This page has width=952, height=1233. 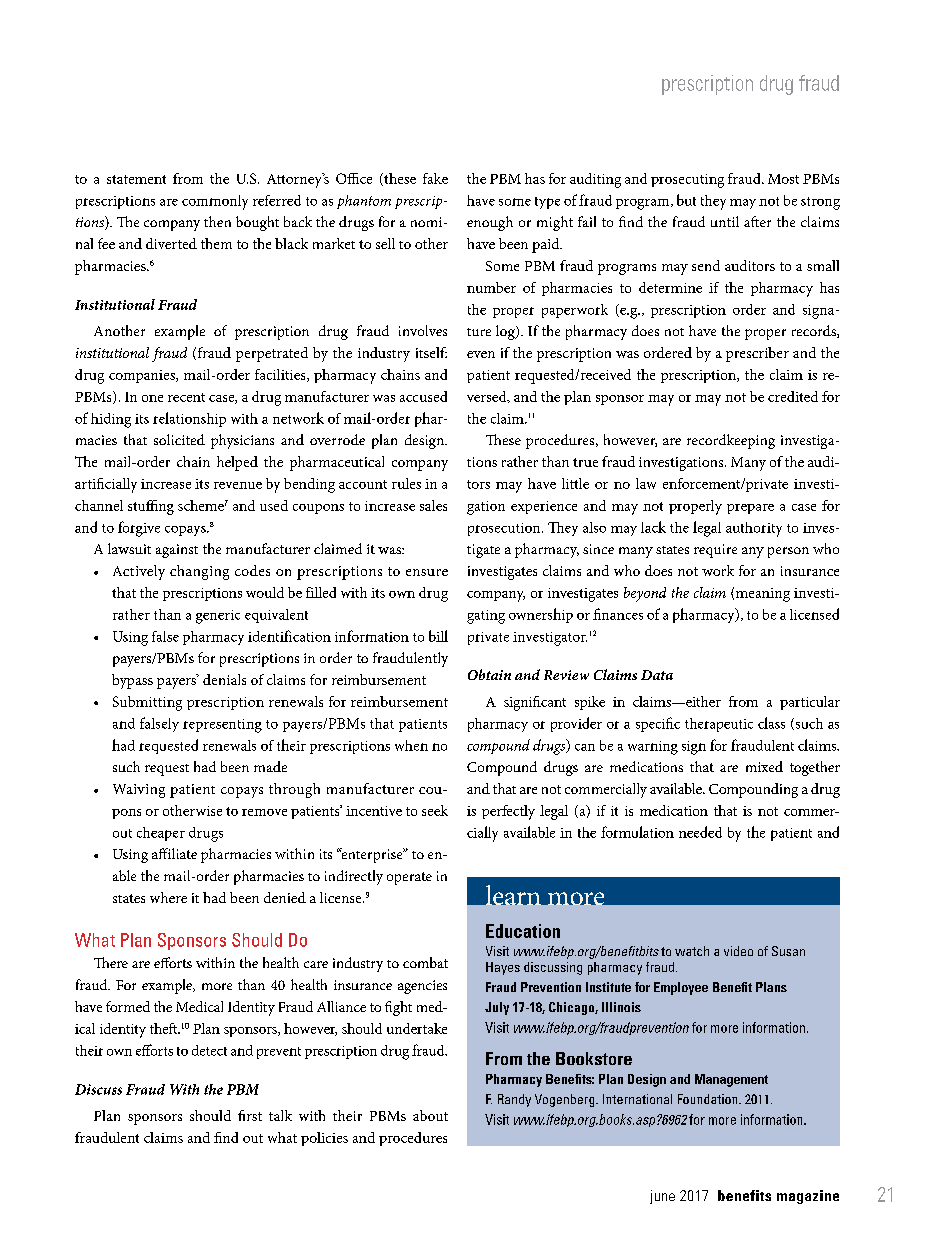 What do you see at coordinates (174, 853) in the page?
I see `affiliate` at bounding box center [174, 853].
